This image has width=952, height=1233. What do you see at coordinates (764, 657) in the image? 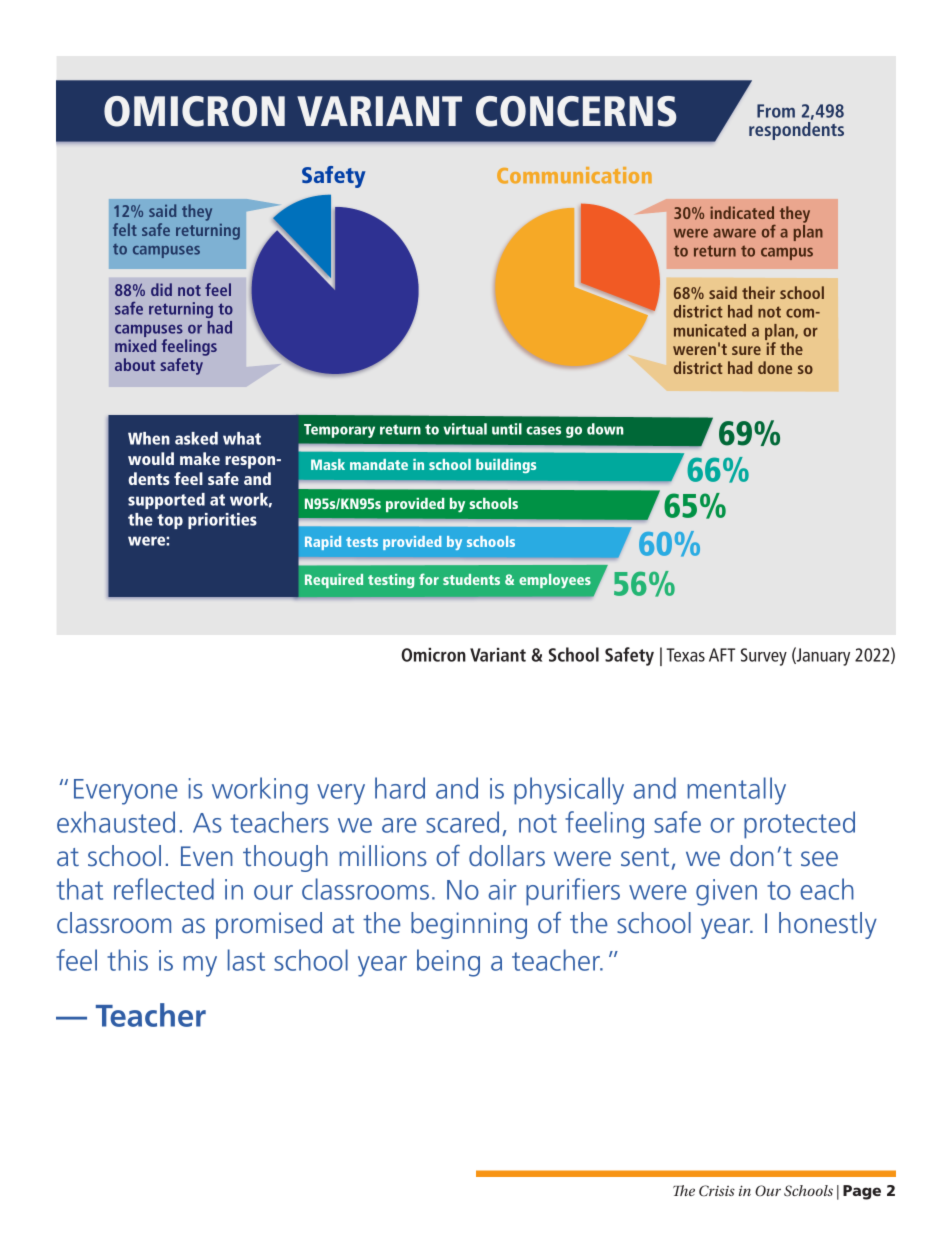
I see `Survey` at bounding box center [764, 657].
